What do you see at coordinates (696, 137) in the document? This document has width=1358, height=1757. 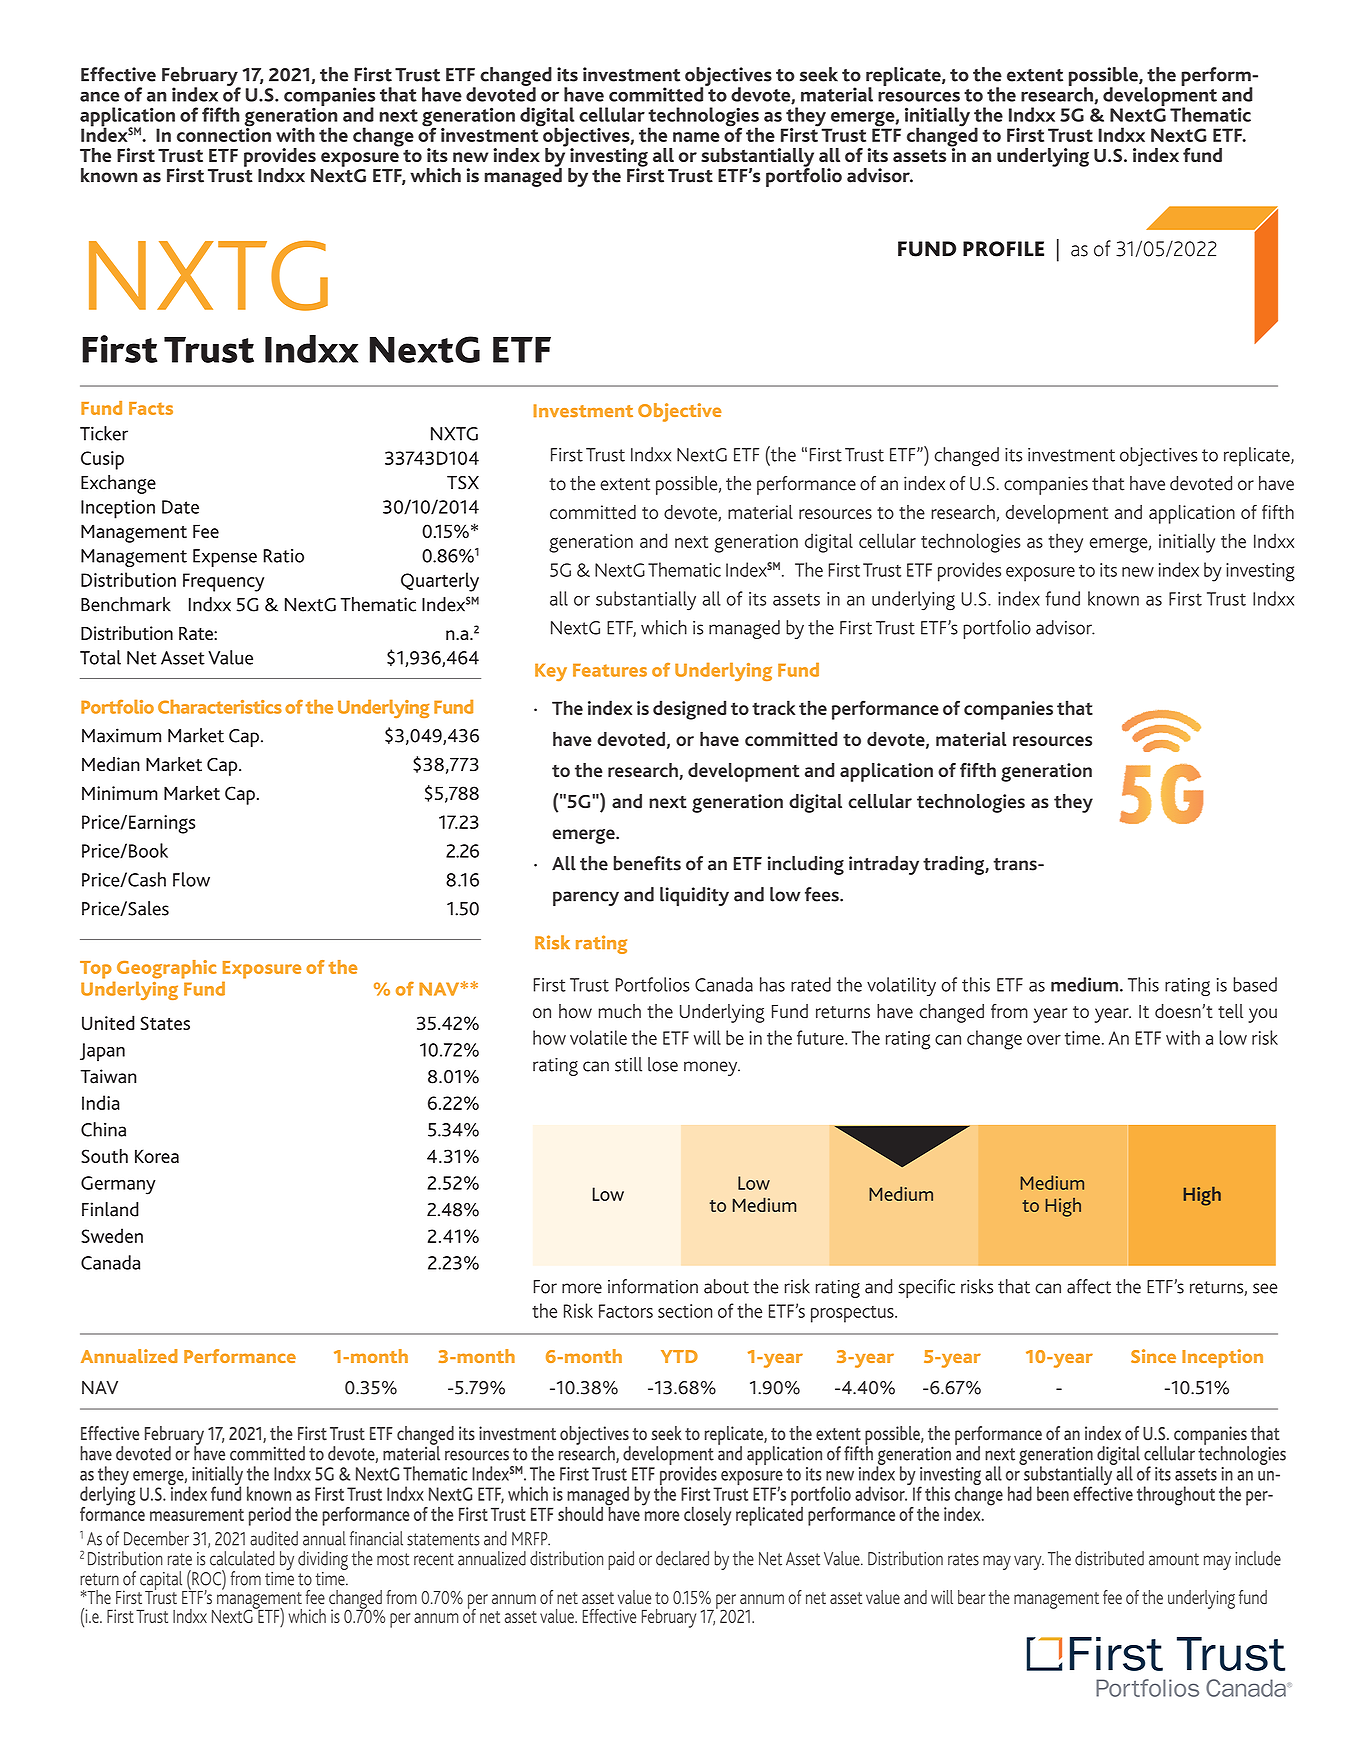 I see `name` at bounding box center [696, 137].
